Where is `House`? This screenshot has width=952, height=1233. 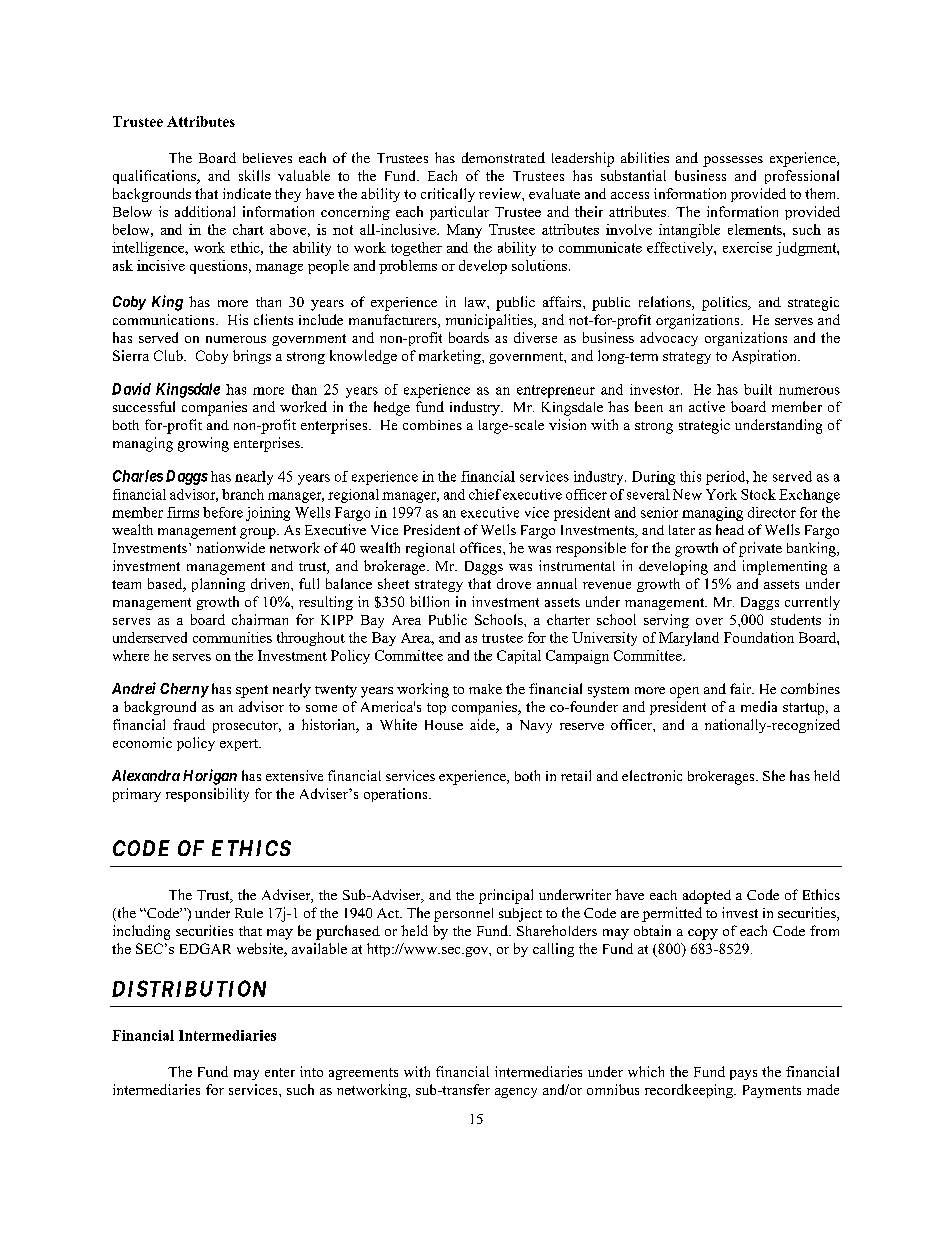
House is located at coordinates (444, 725).
